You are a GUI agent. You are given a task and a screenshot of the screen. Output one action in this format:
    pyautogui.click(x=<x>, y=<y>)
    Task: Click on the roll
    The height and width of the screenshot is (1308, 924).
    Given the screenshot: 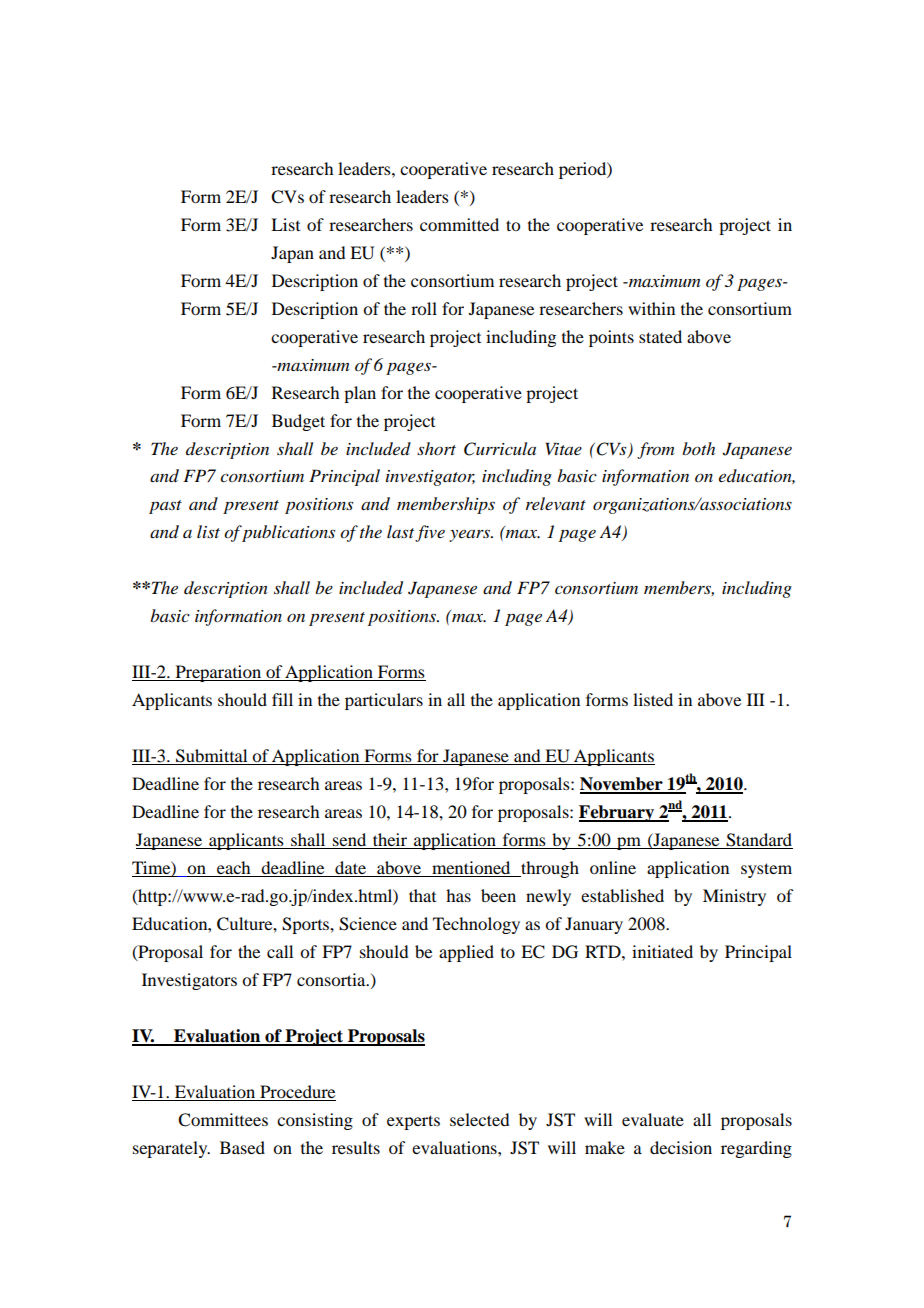 What is the action you would take?
    pyautogui.click(x=424, y=308)
